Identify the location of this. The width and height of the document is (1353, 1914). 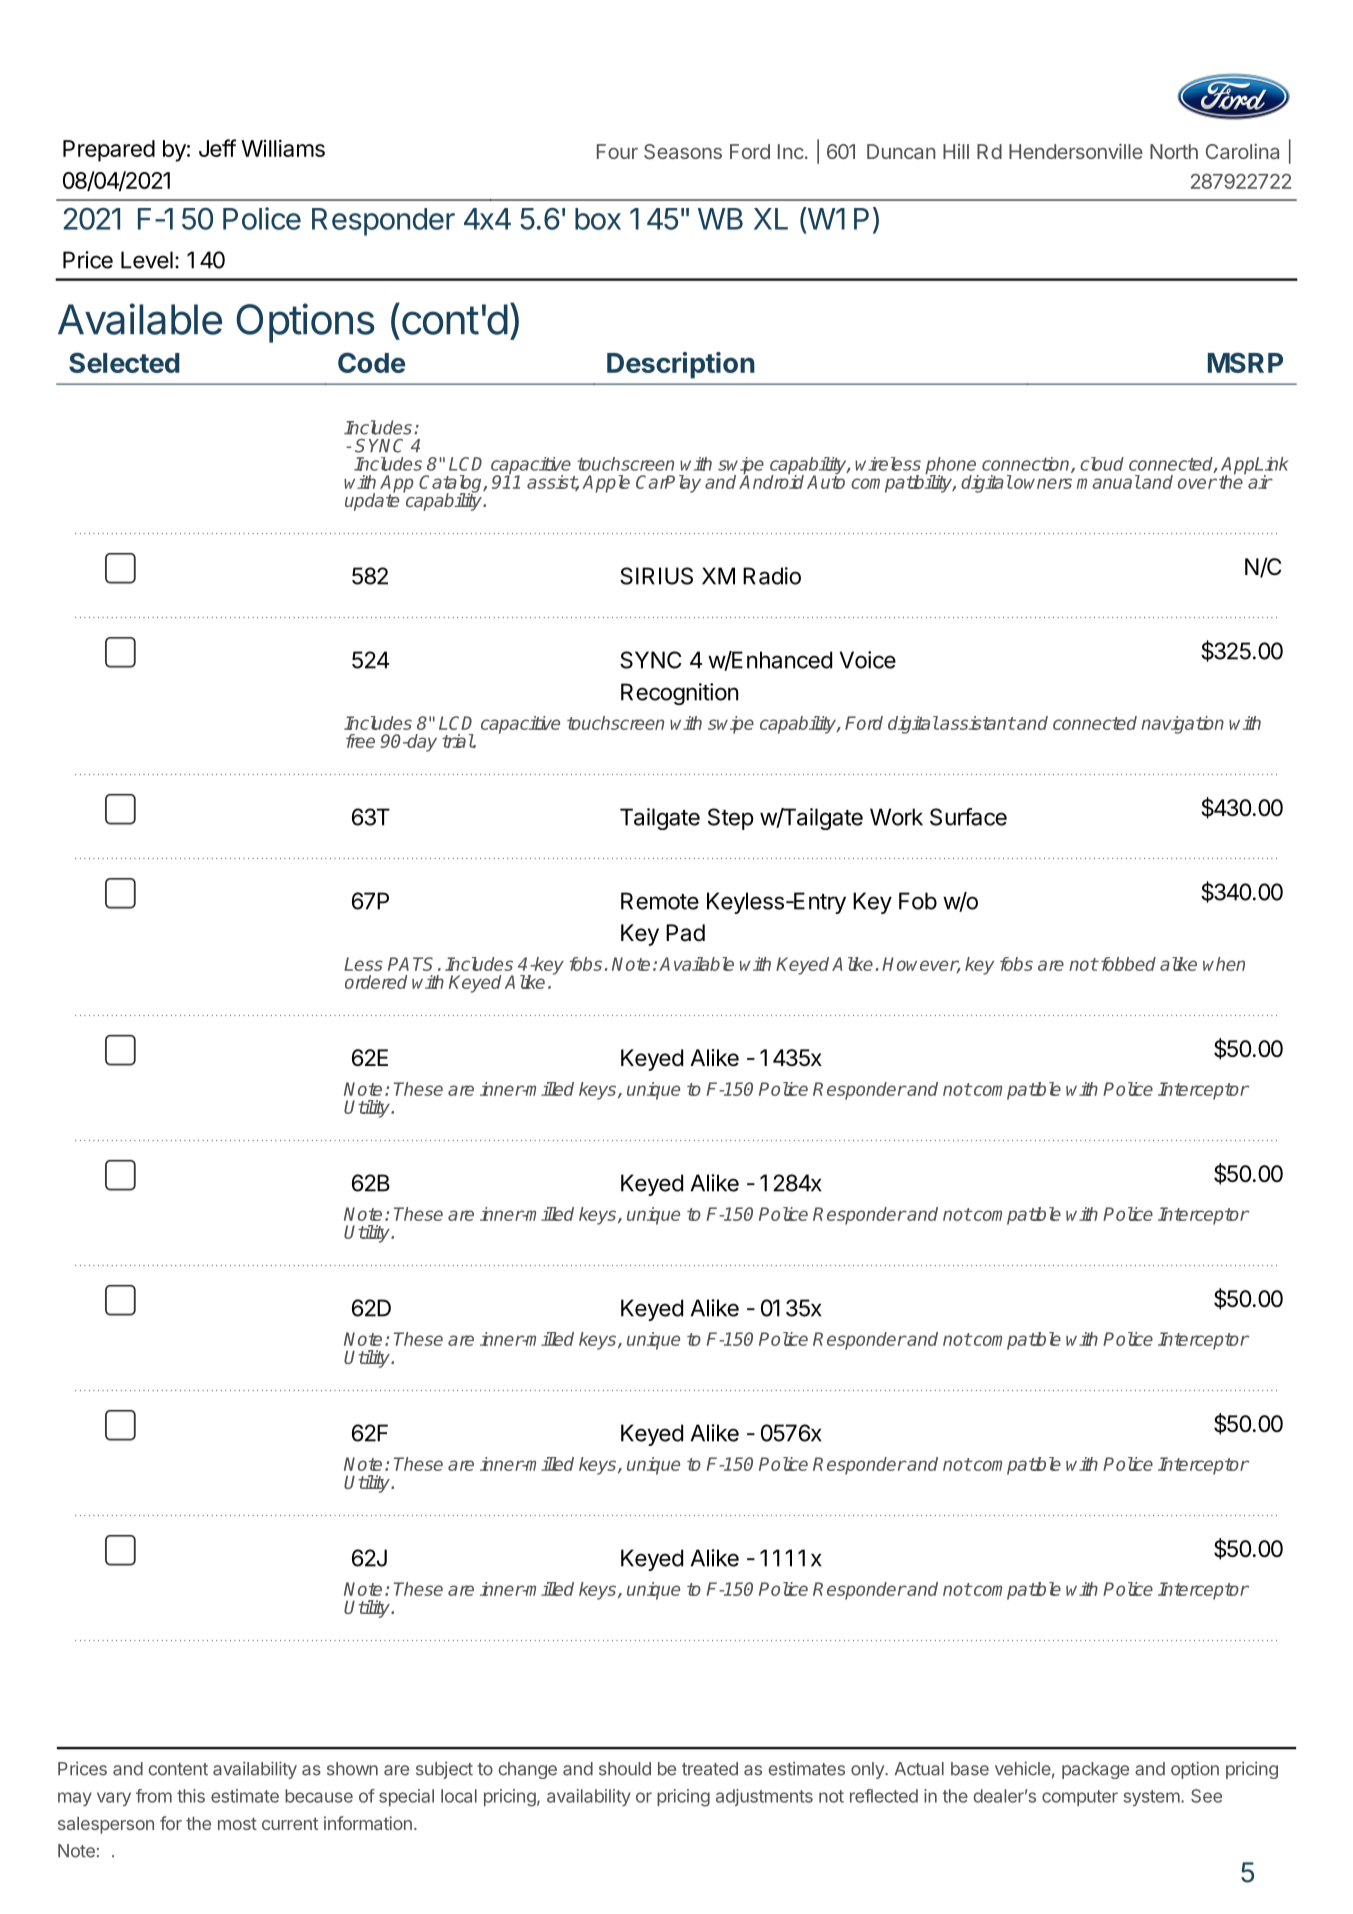
(191, 1796).
